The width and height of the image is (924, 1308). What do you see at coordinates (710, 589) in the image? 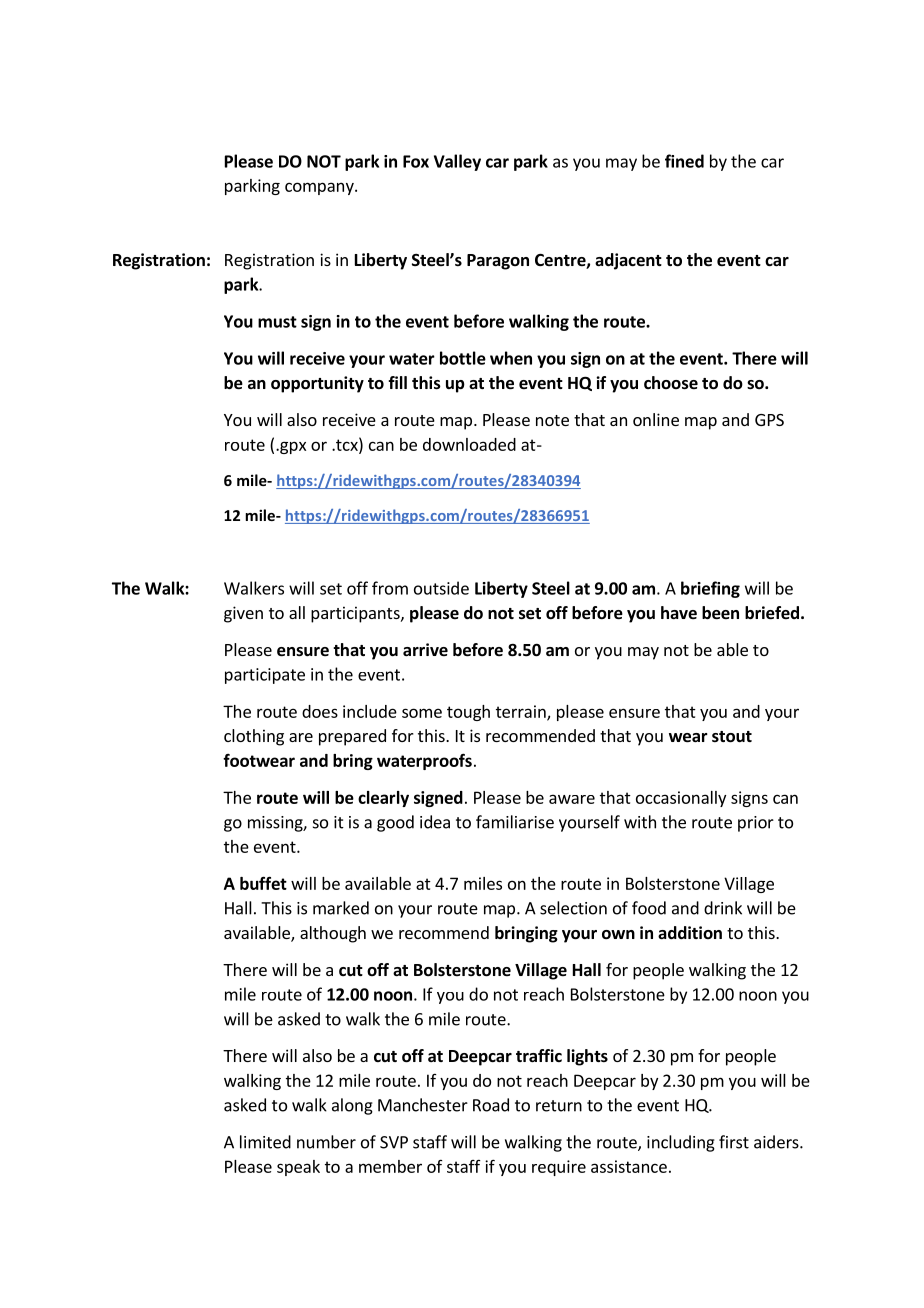
I see `briefing` at bounding box center [710, 589].
